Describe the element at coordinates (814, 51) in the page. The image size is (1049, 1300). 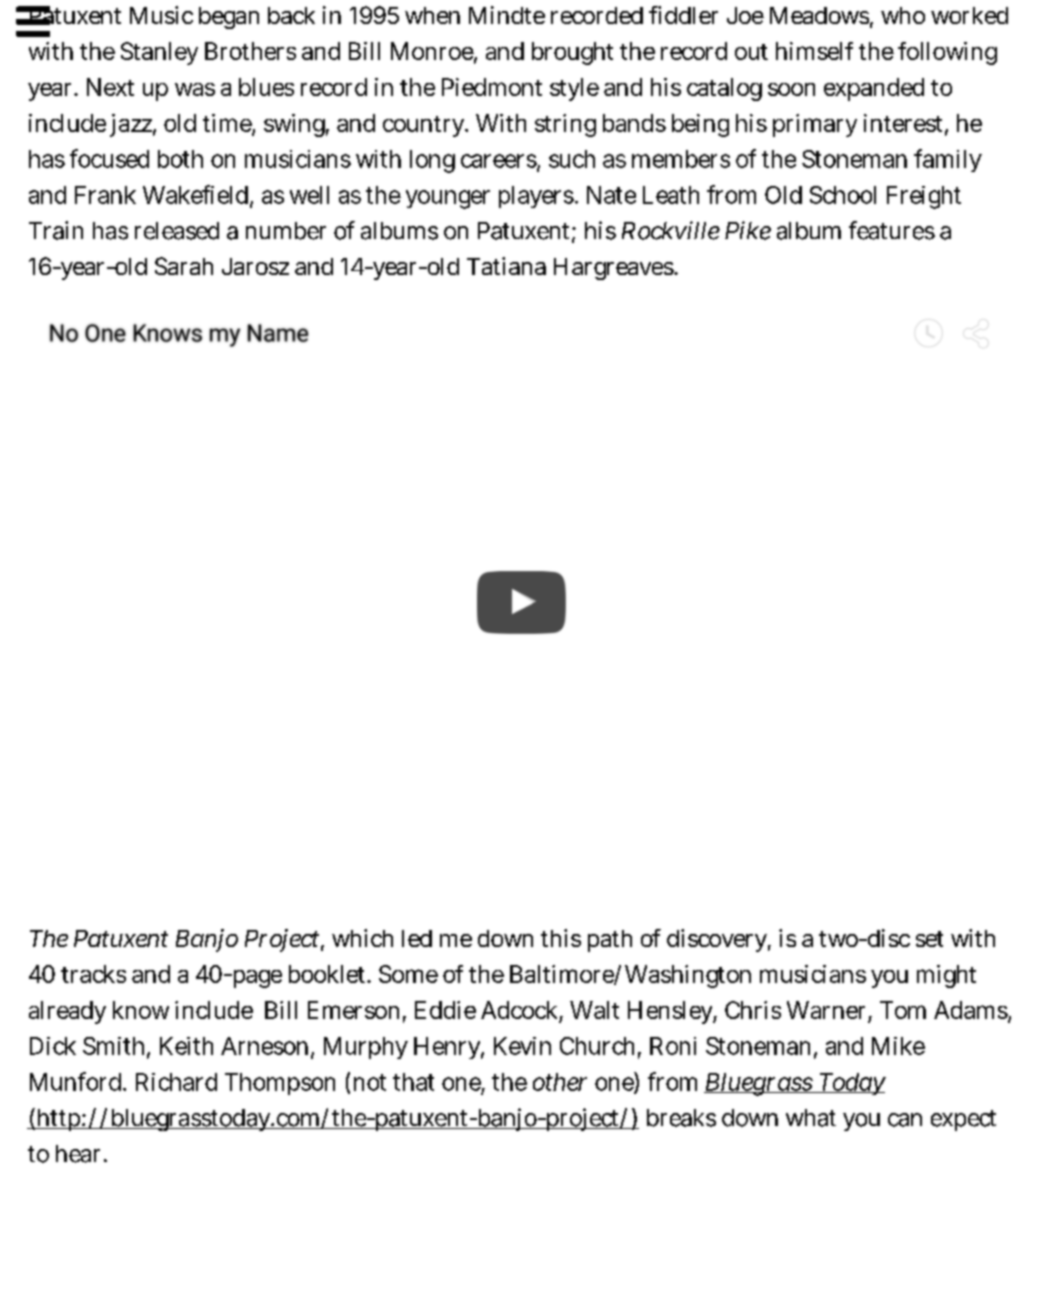
I see `himself` at that location.
